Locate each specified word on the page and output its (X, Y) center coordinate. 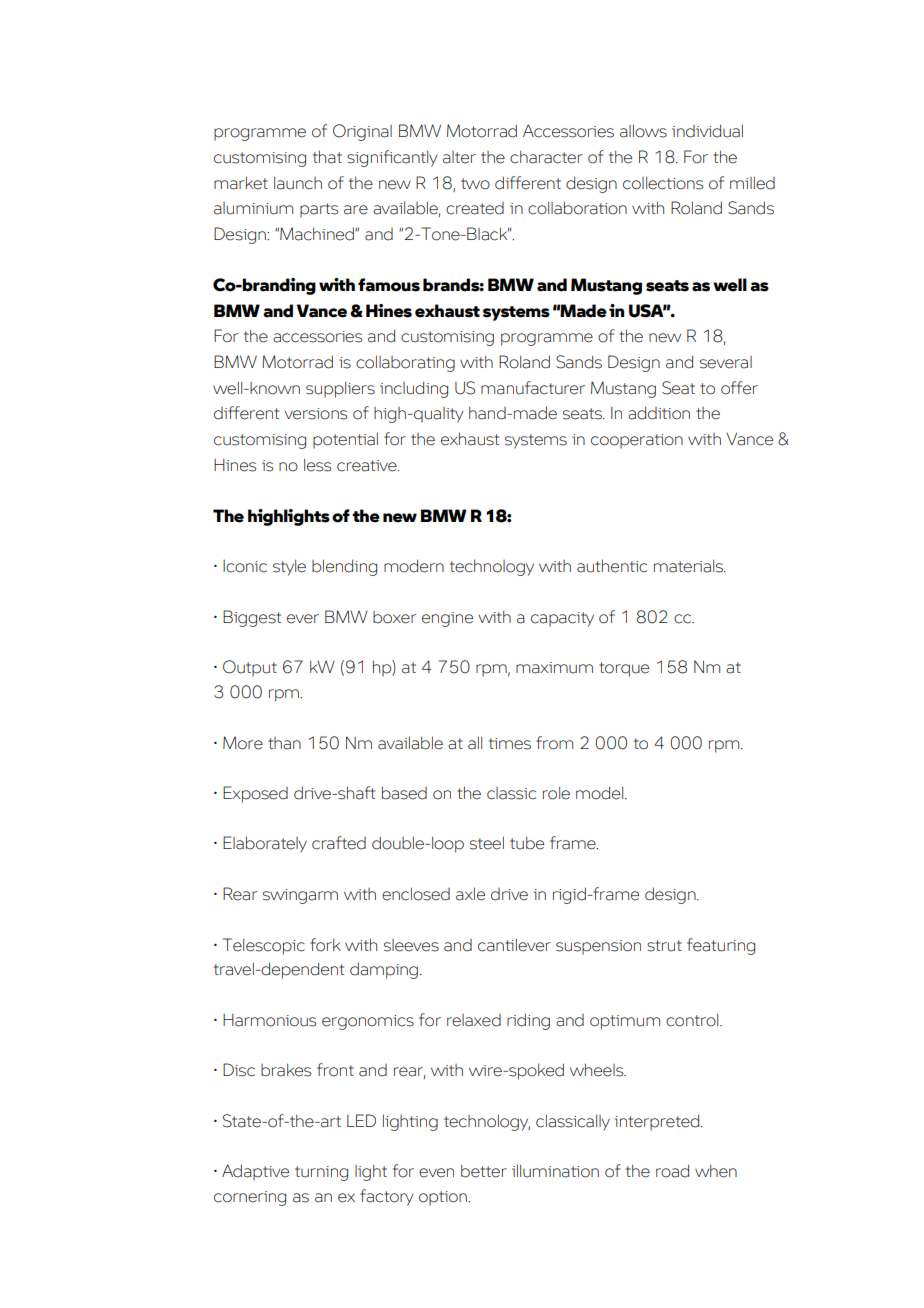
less (317, 465)
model (601, 793)
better (484, 1171)
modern (414, 566)
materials (689, 566)
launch (298, 183)
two (475, 184)
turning (321, 1173)
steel (487, 843)
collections (663, 183)
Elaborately (265, 844)
